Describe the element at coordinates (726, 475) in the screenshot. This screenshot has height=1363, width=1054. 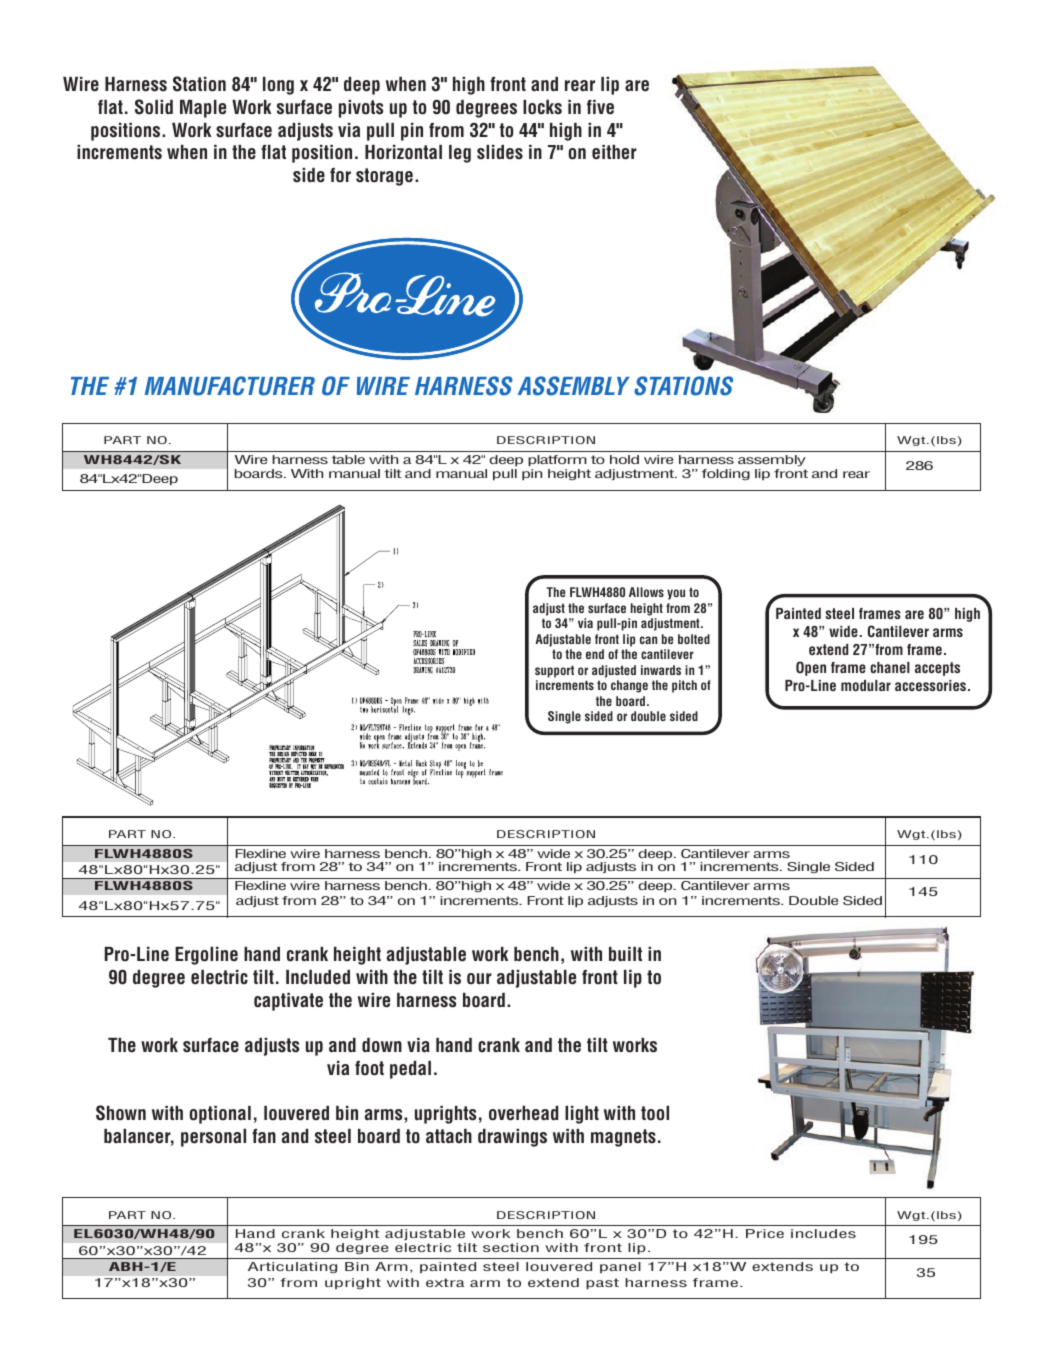
I see `folding` at that location.
